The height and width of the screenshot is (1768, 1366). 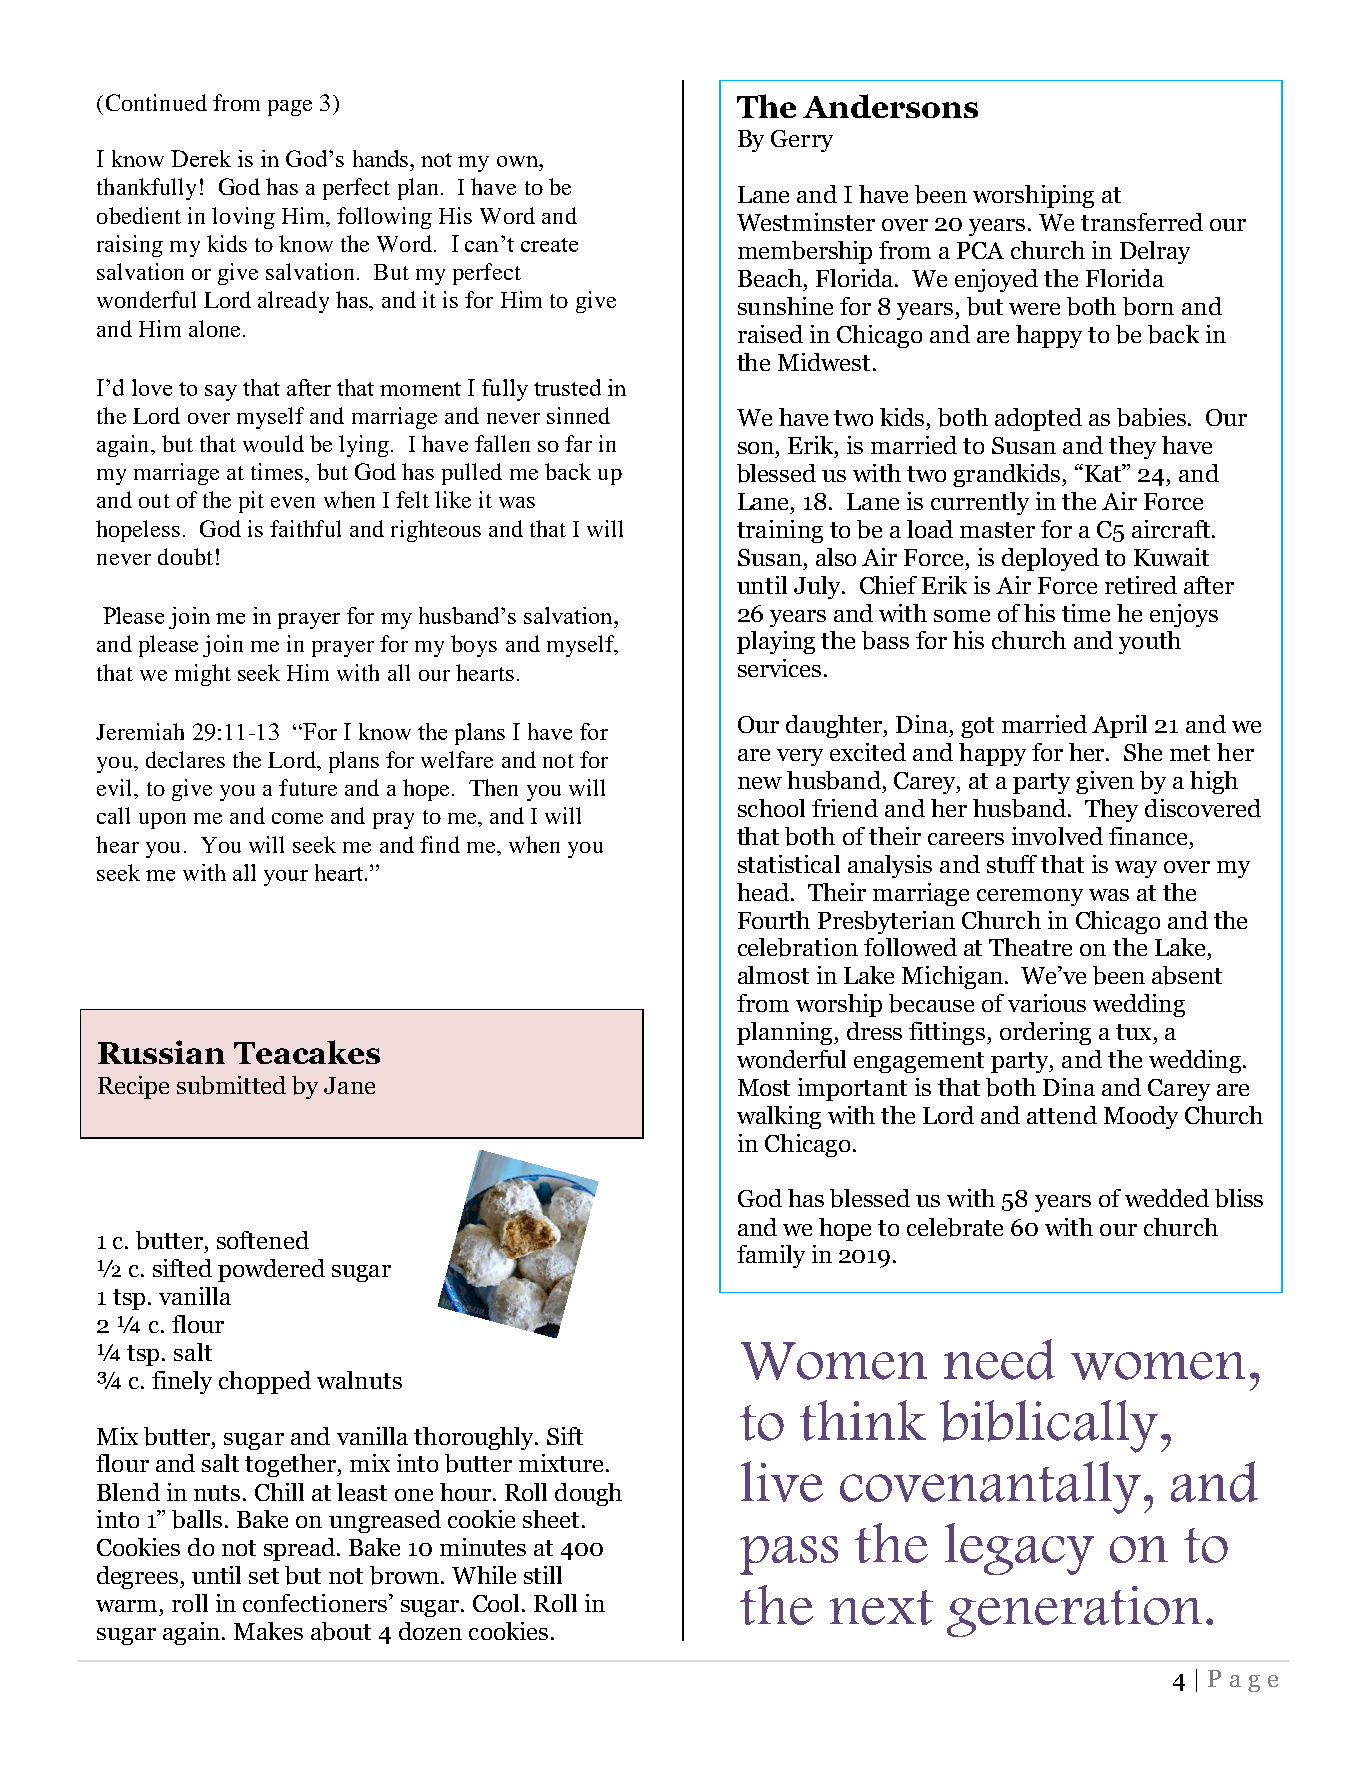 What do you see at coordinates (789, 1555) in the screenshot?
I see `pass` at bounding box center [789, 1555].
